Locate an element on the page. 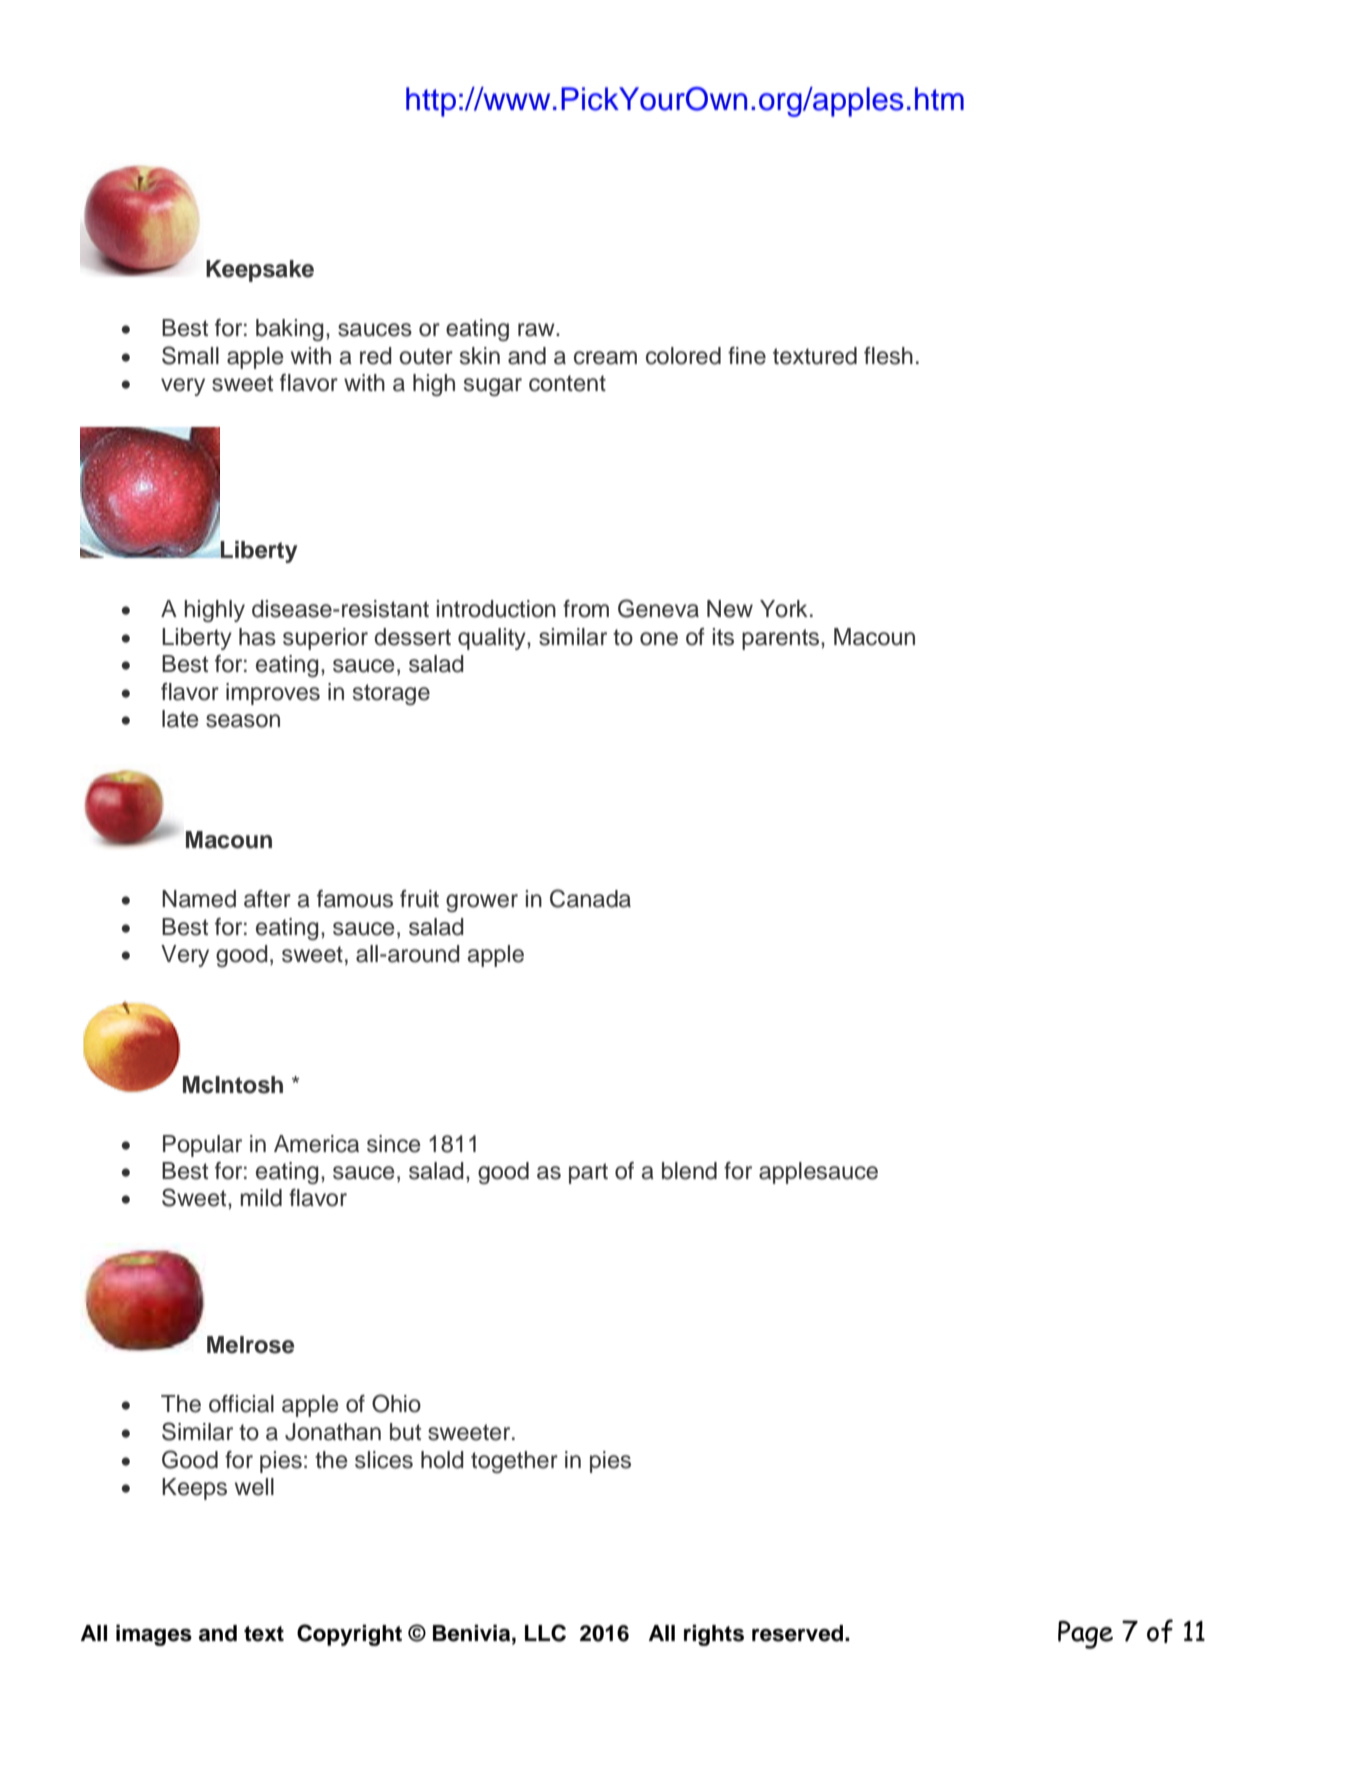  America is located at coordinates (316, 1144).
